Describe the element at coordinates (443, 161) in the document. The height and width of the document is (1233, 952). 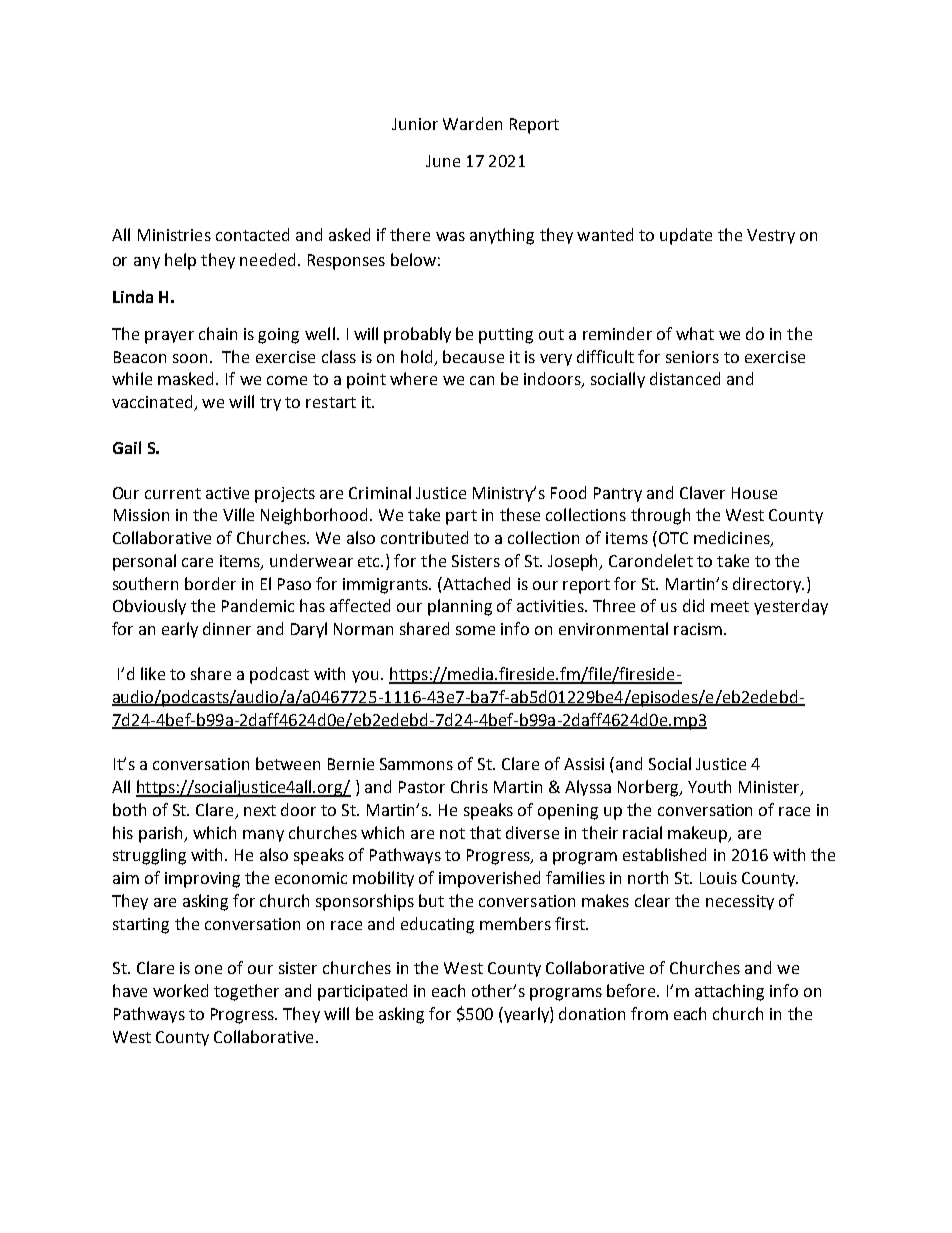
I see `June` at that location.
